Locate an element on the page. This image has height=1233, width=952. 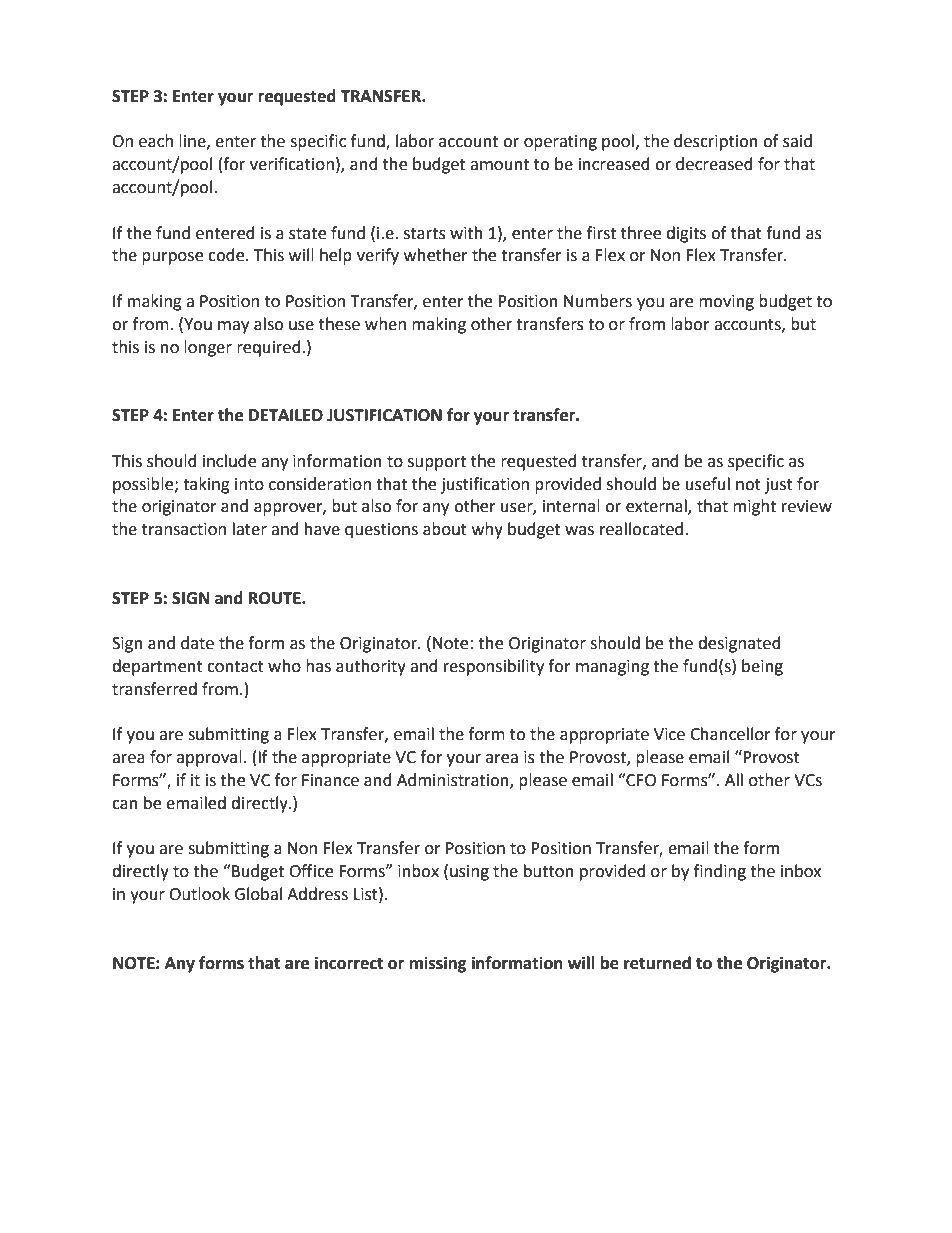
amount is located at coordinates (499, 165).
